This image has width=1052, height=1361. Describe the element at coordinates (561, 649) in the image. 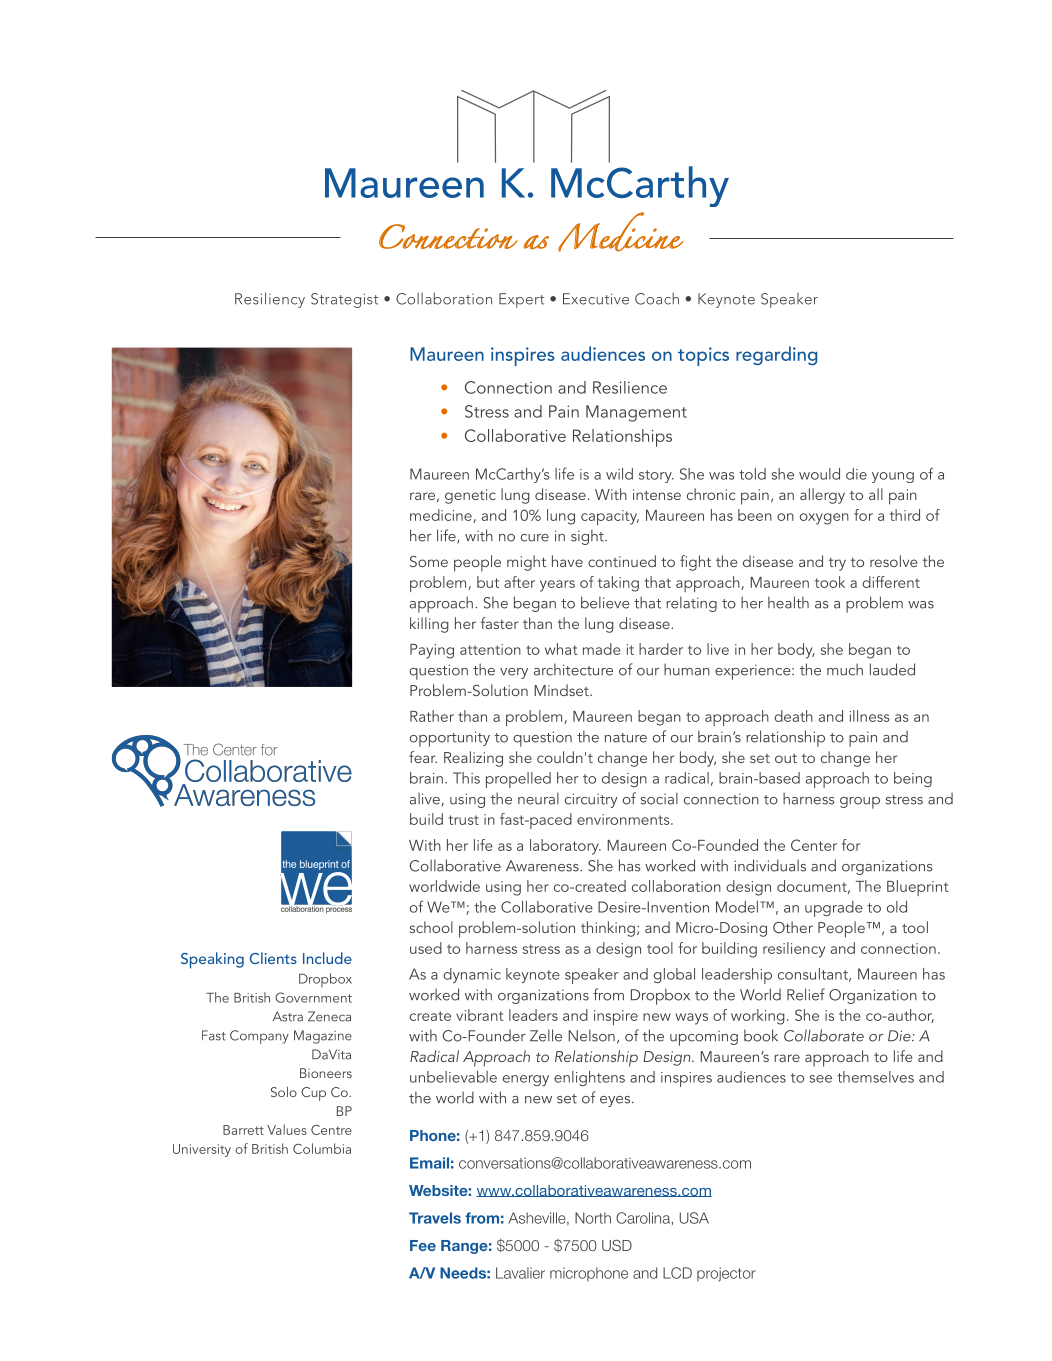

I see `what` at that location.
